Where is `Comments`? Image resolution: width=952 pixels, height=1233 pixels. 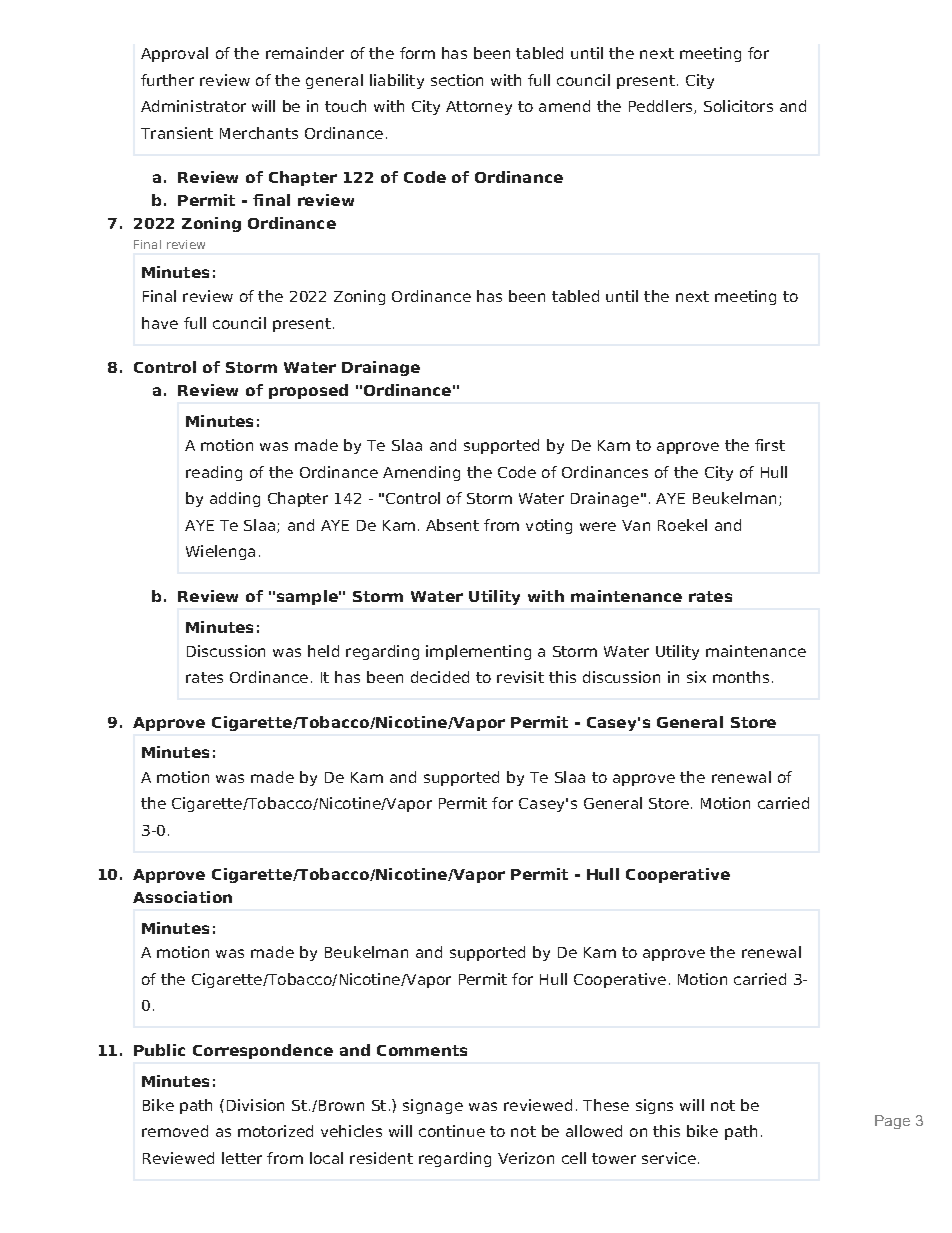
Comments is located at coordinates (422, 1050).
